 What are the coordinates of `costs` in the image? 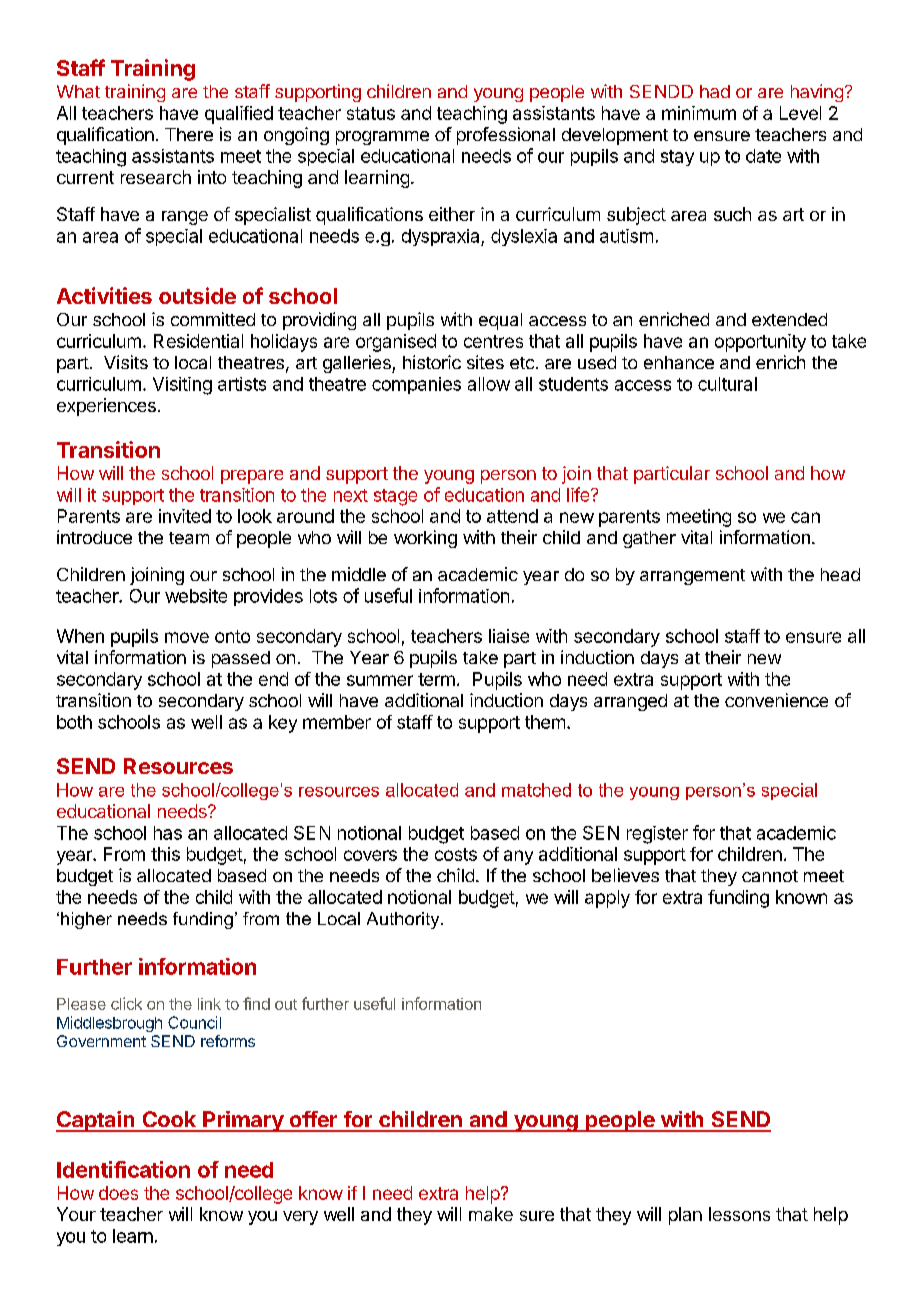 It's located at (456, 854).
